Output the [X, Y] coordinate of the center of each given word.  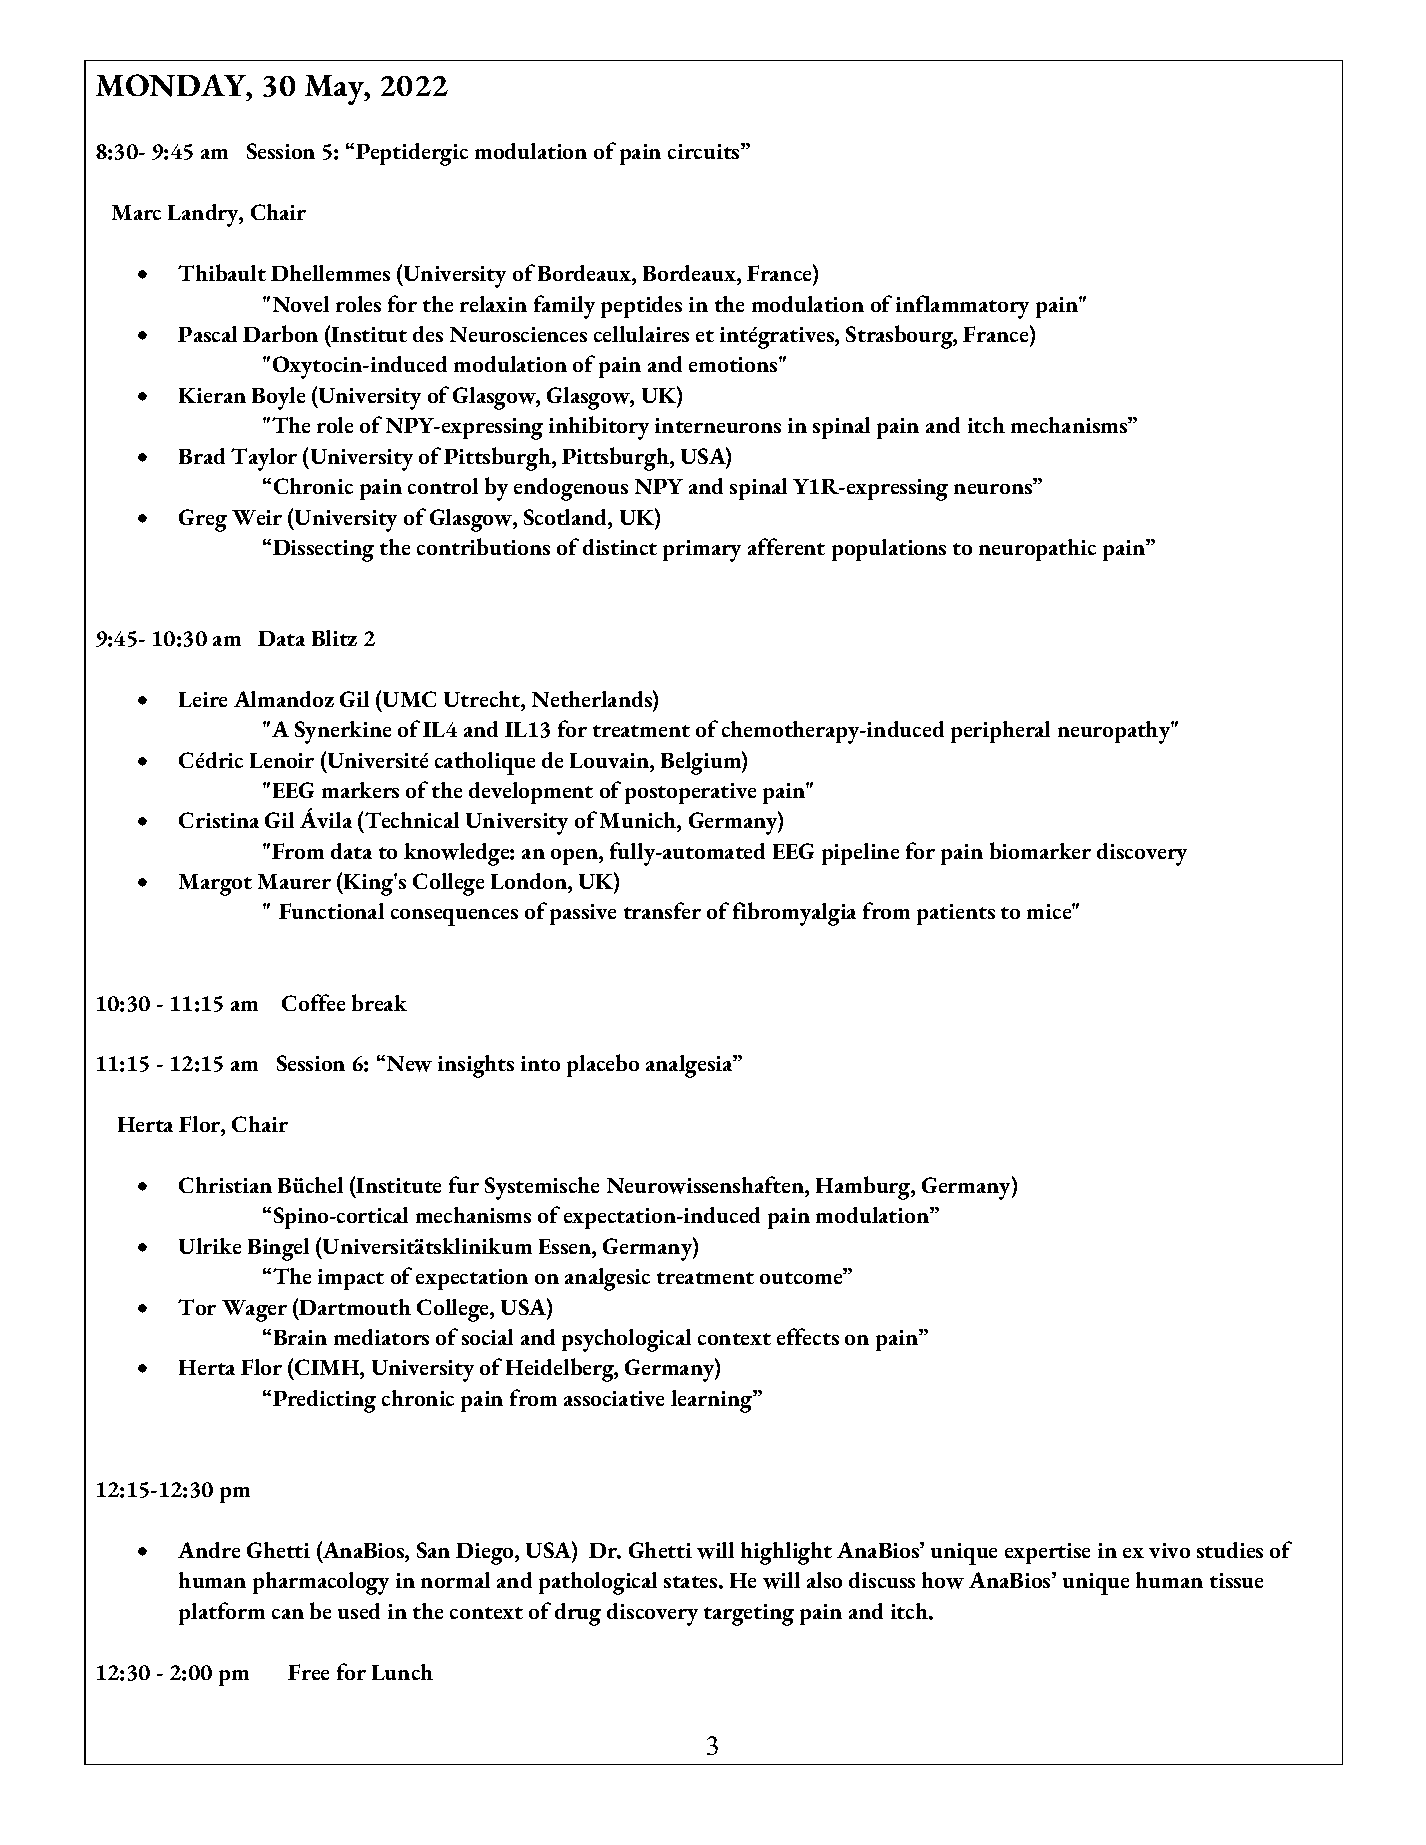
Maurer [294, 881]
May [335, 90]
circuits [705, 151]
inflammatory [962, 307]
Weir [257, 517]
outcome [802, 1277]
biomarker [1040, 850]
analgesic [607, 1279]
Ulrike [210, 1246]
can [288, 1614]
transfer [662, 910]
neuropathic [1037, 550]
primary [702, 551]
